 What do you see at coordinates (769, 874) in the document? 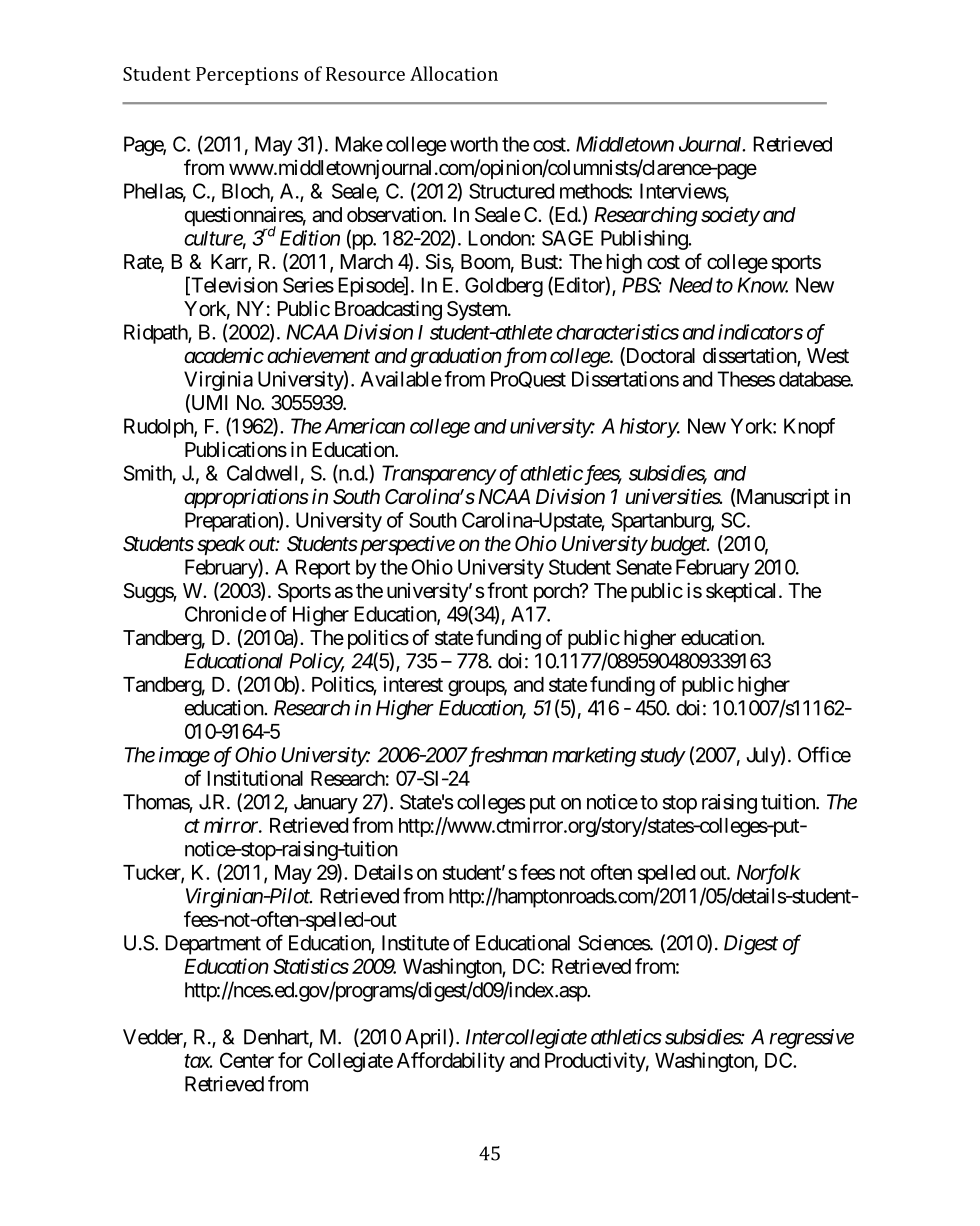
I see `Norfolk` at bounding box center [769, 874].
